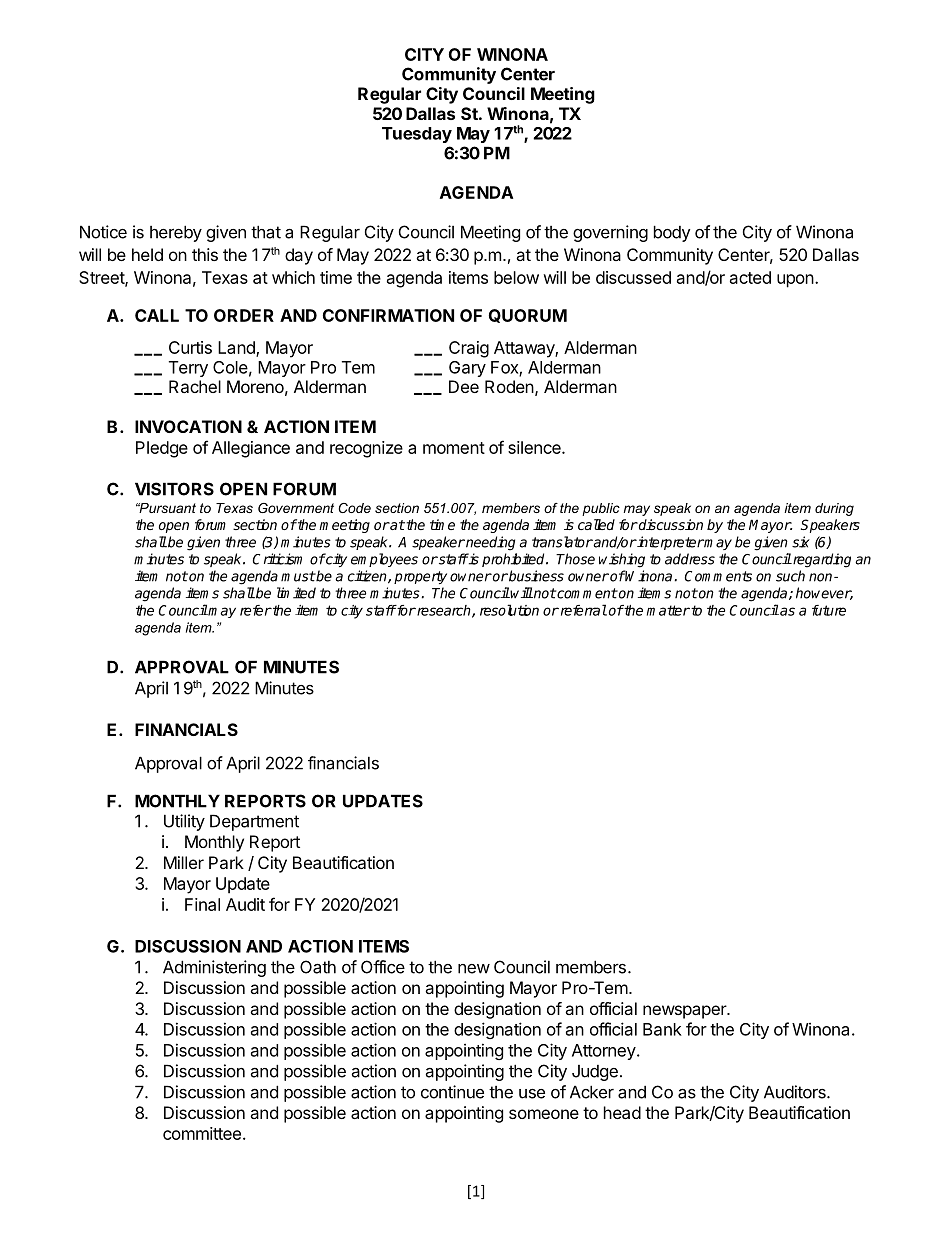 The height and width of the screenshot is (1233, 952). I want to click on resolution, so click(509, 610).
